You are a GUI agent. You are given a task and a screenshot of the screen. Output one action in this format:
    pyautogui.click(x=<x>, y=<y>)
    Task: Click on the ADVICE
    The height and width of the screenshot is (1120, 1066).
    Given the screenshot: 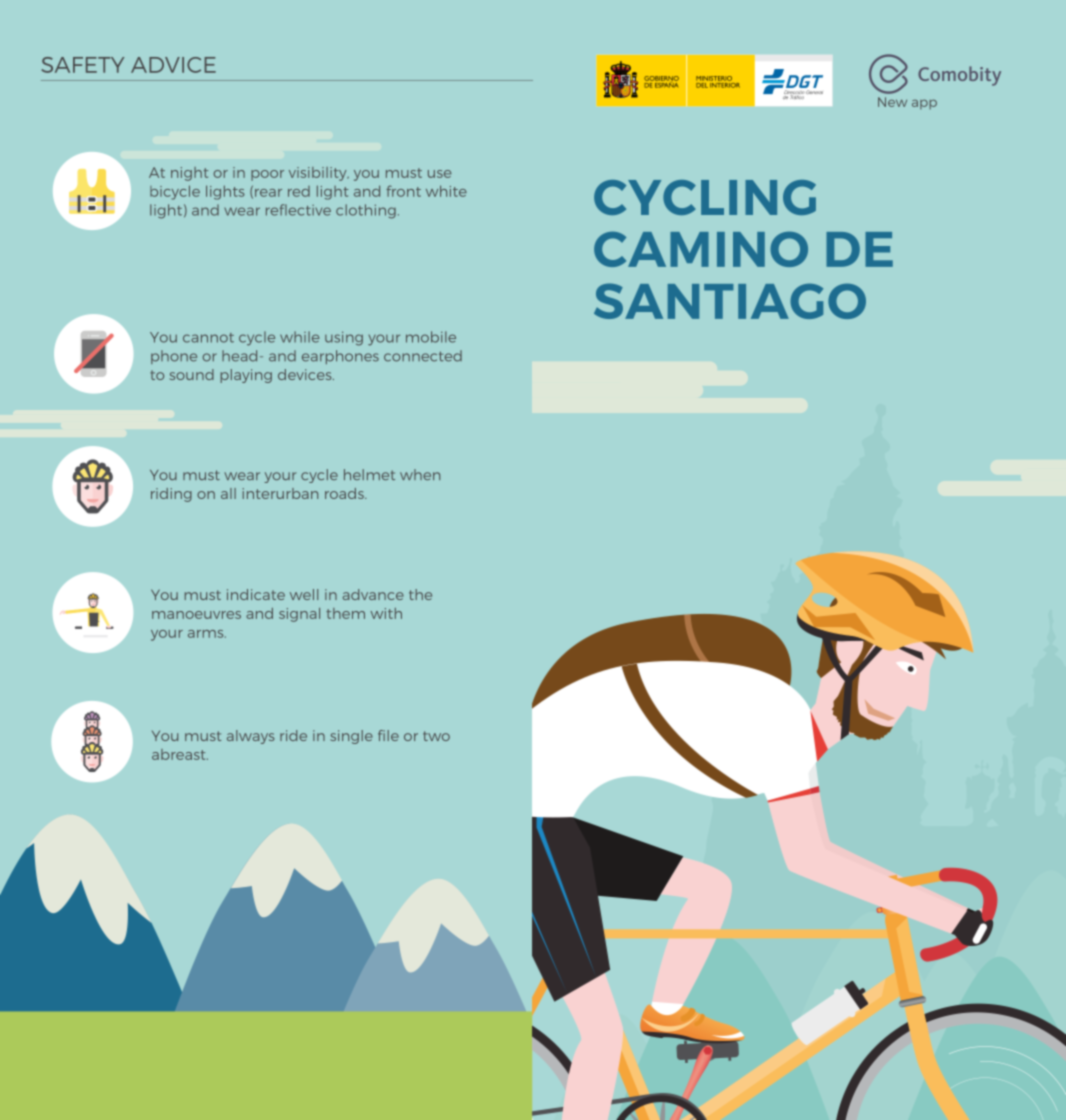 What is the action you would take?
    pyautogui.click(x=173, y=65)
